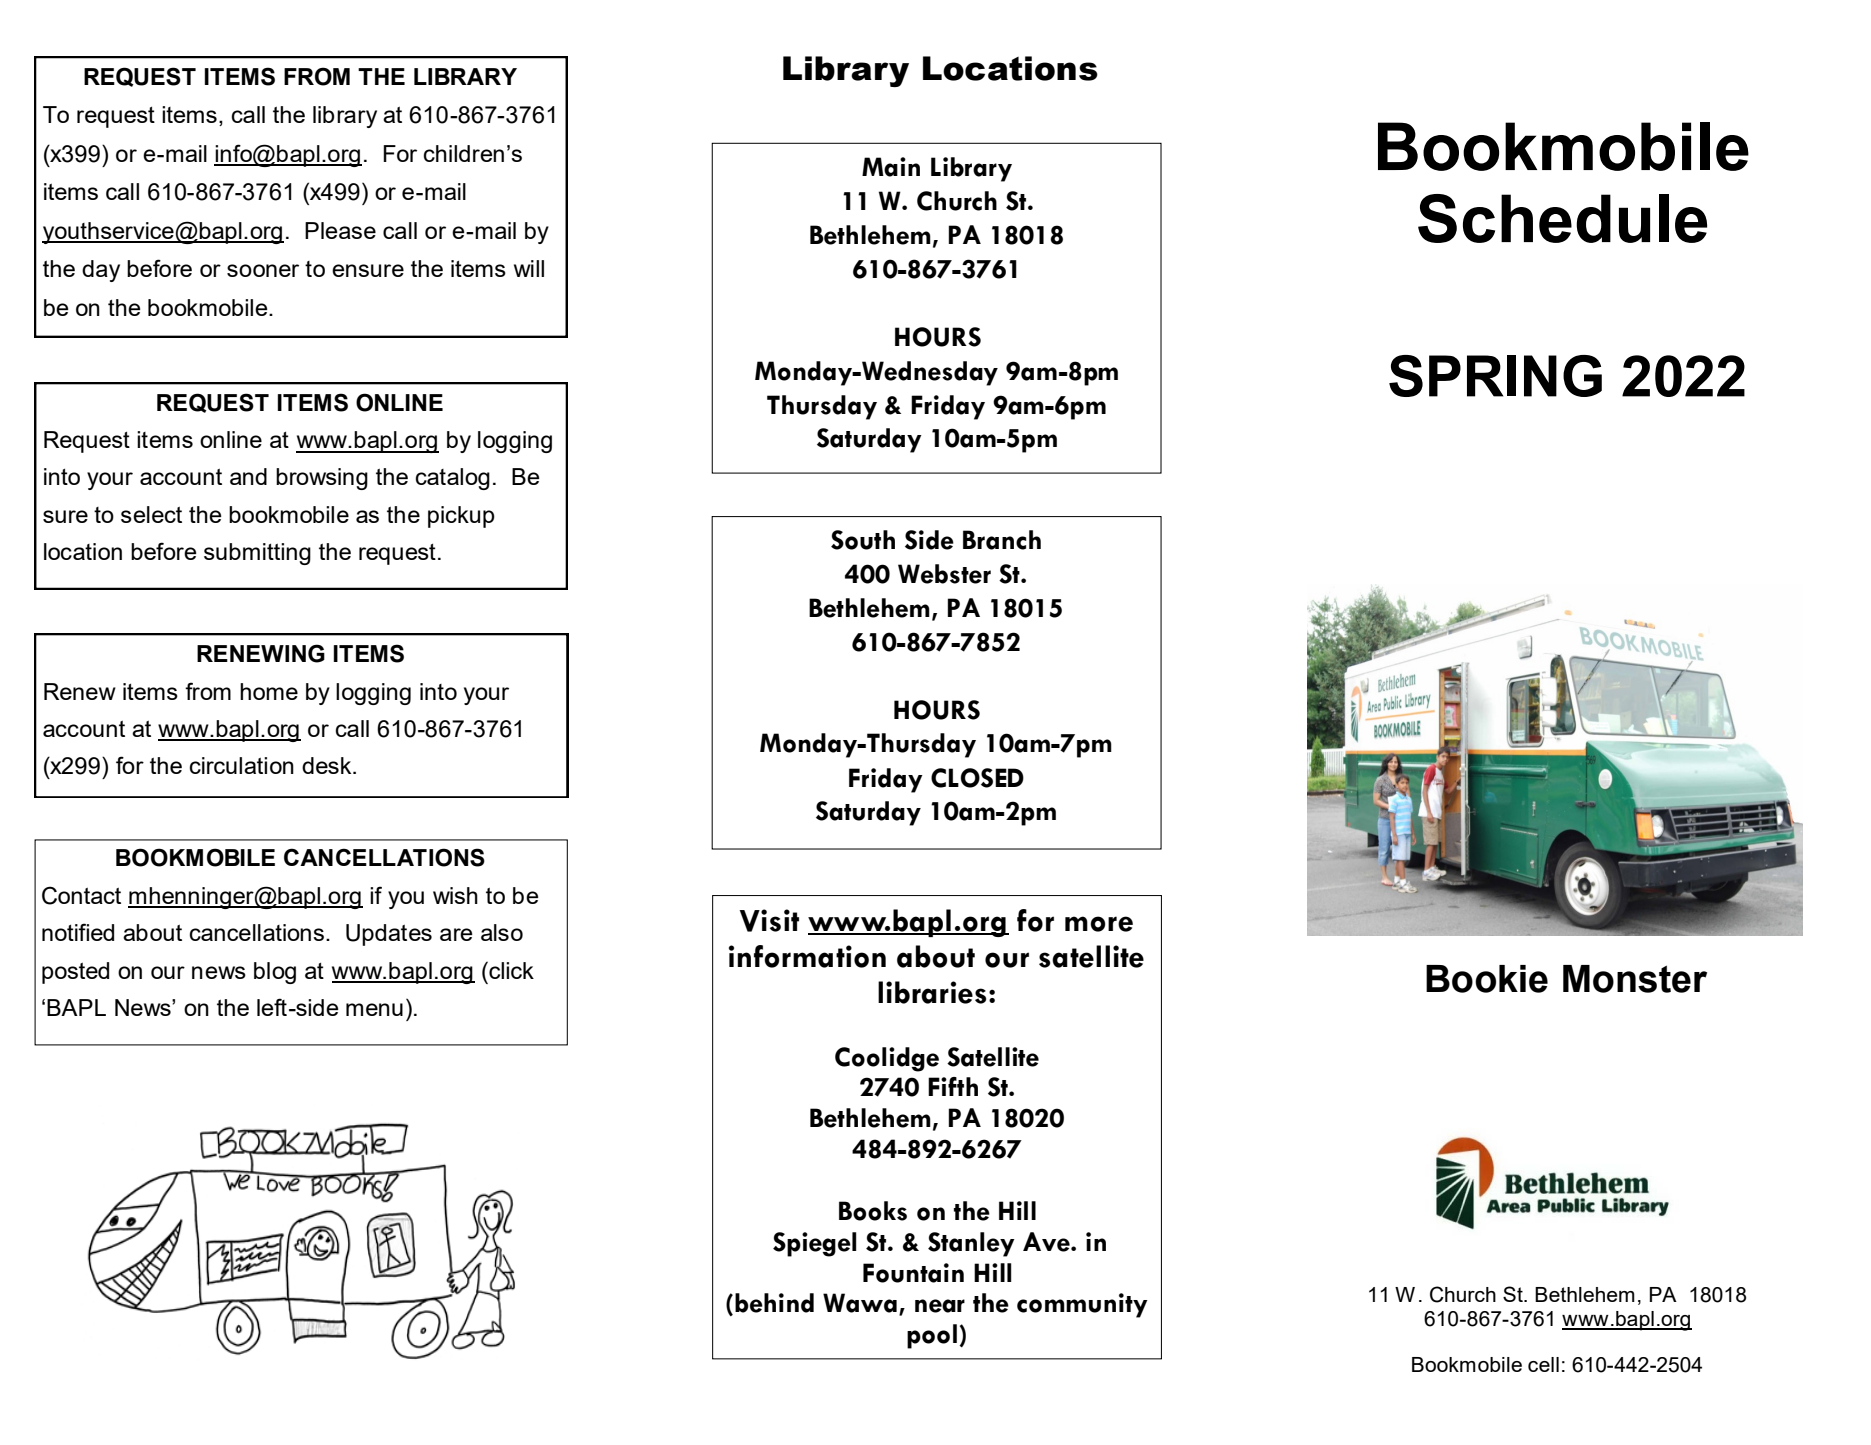 The width and height of the screenshot is (1871, 1445). I want to click on submitting, so click(257, 554).
